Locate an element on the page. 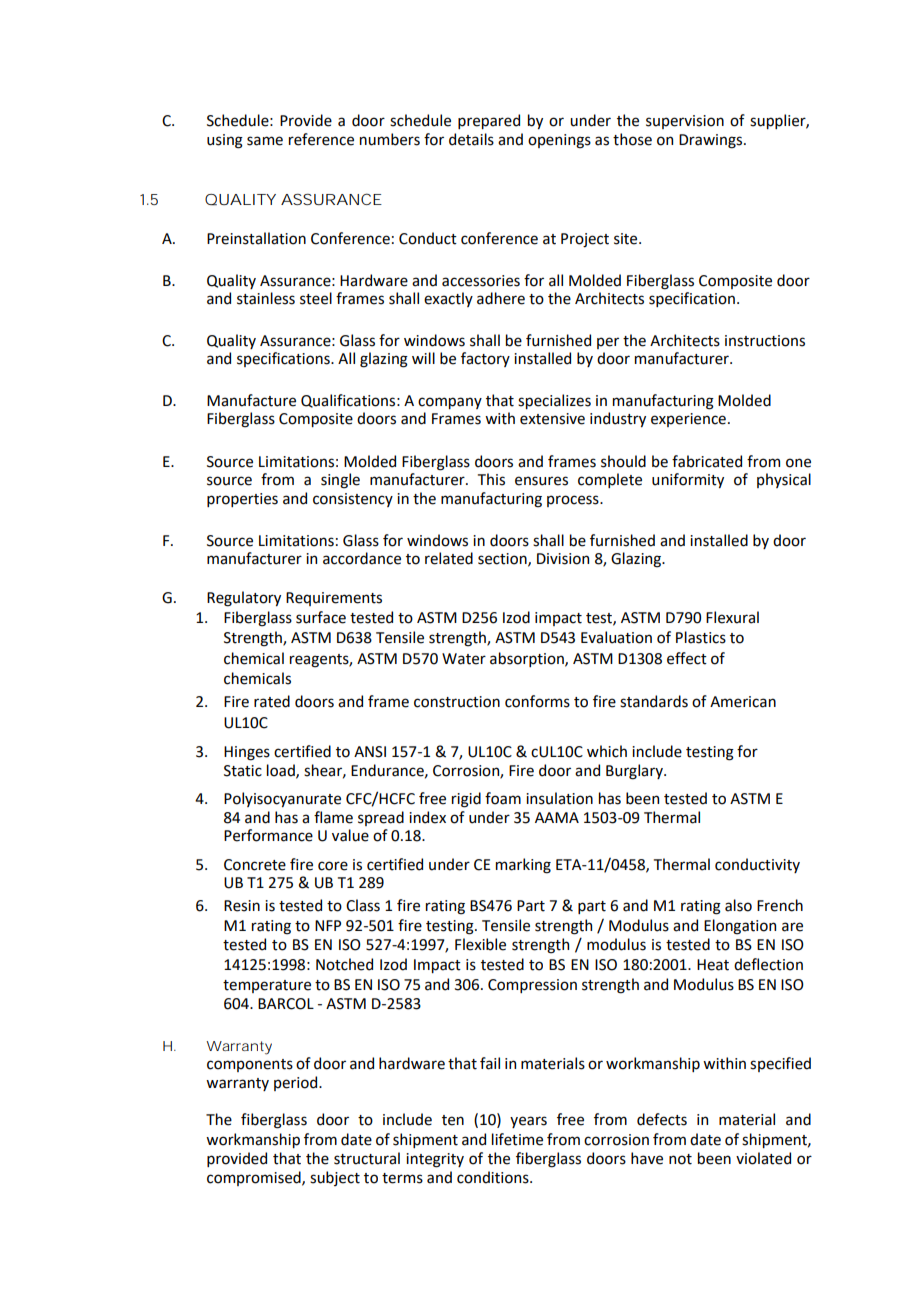 The width and height of the document is (924, 1308). surface is located at coordinates (321, 617).
